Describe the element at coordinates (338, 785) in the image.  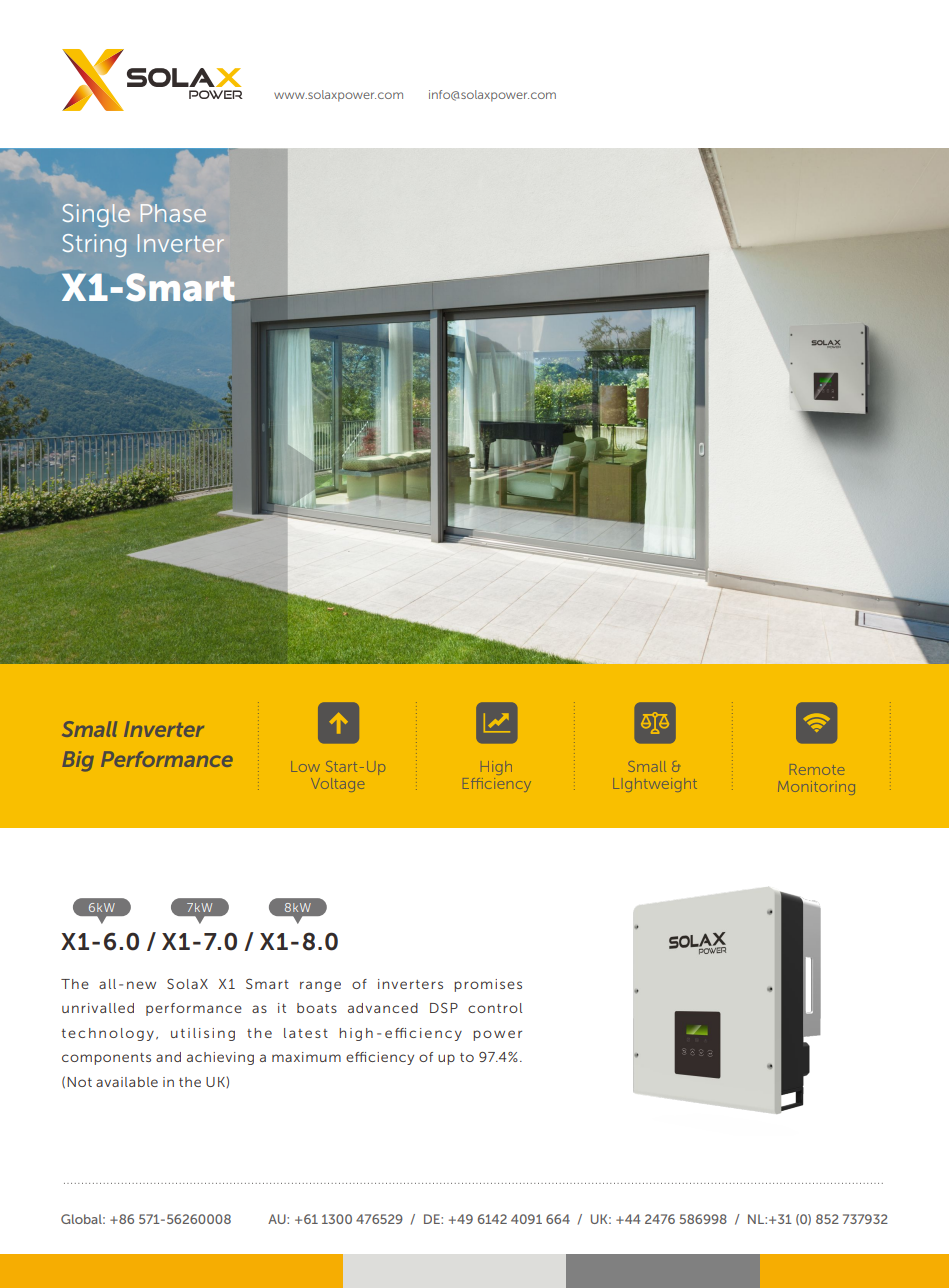
I see `Voltage` at that location.
